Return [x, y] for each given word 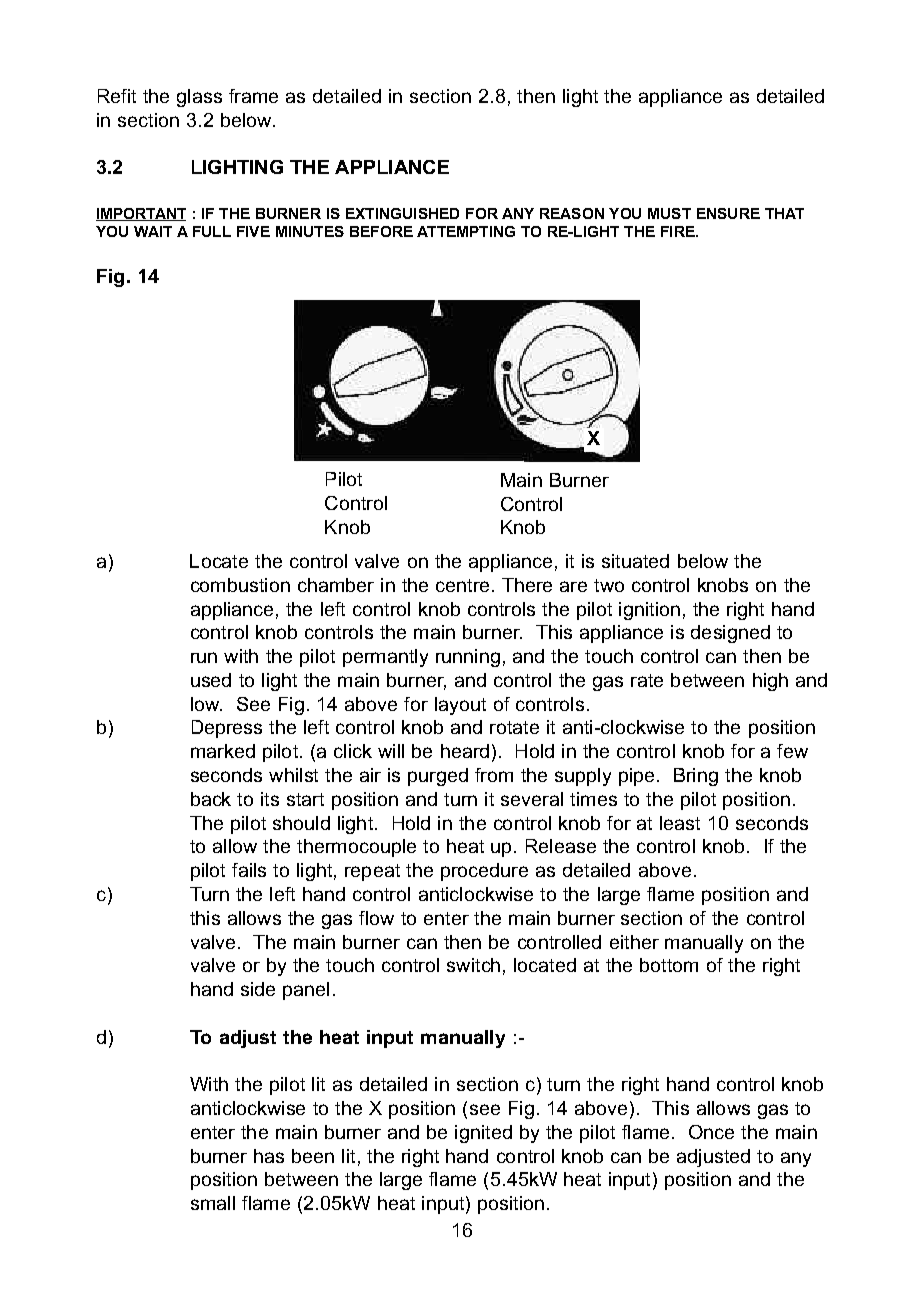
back [211, 799]
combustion [240, 585]
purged [438, 777]
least [680, 823]
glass [199, 98]
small [213, 1203]
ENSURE [728, 213]
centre [462, 585]
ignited [483, 1134]
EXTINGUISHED [402, 213]
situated [635, 561]
